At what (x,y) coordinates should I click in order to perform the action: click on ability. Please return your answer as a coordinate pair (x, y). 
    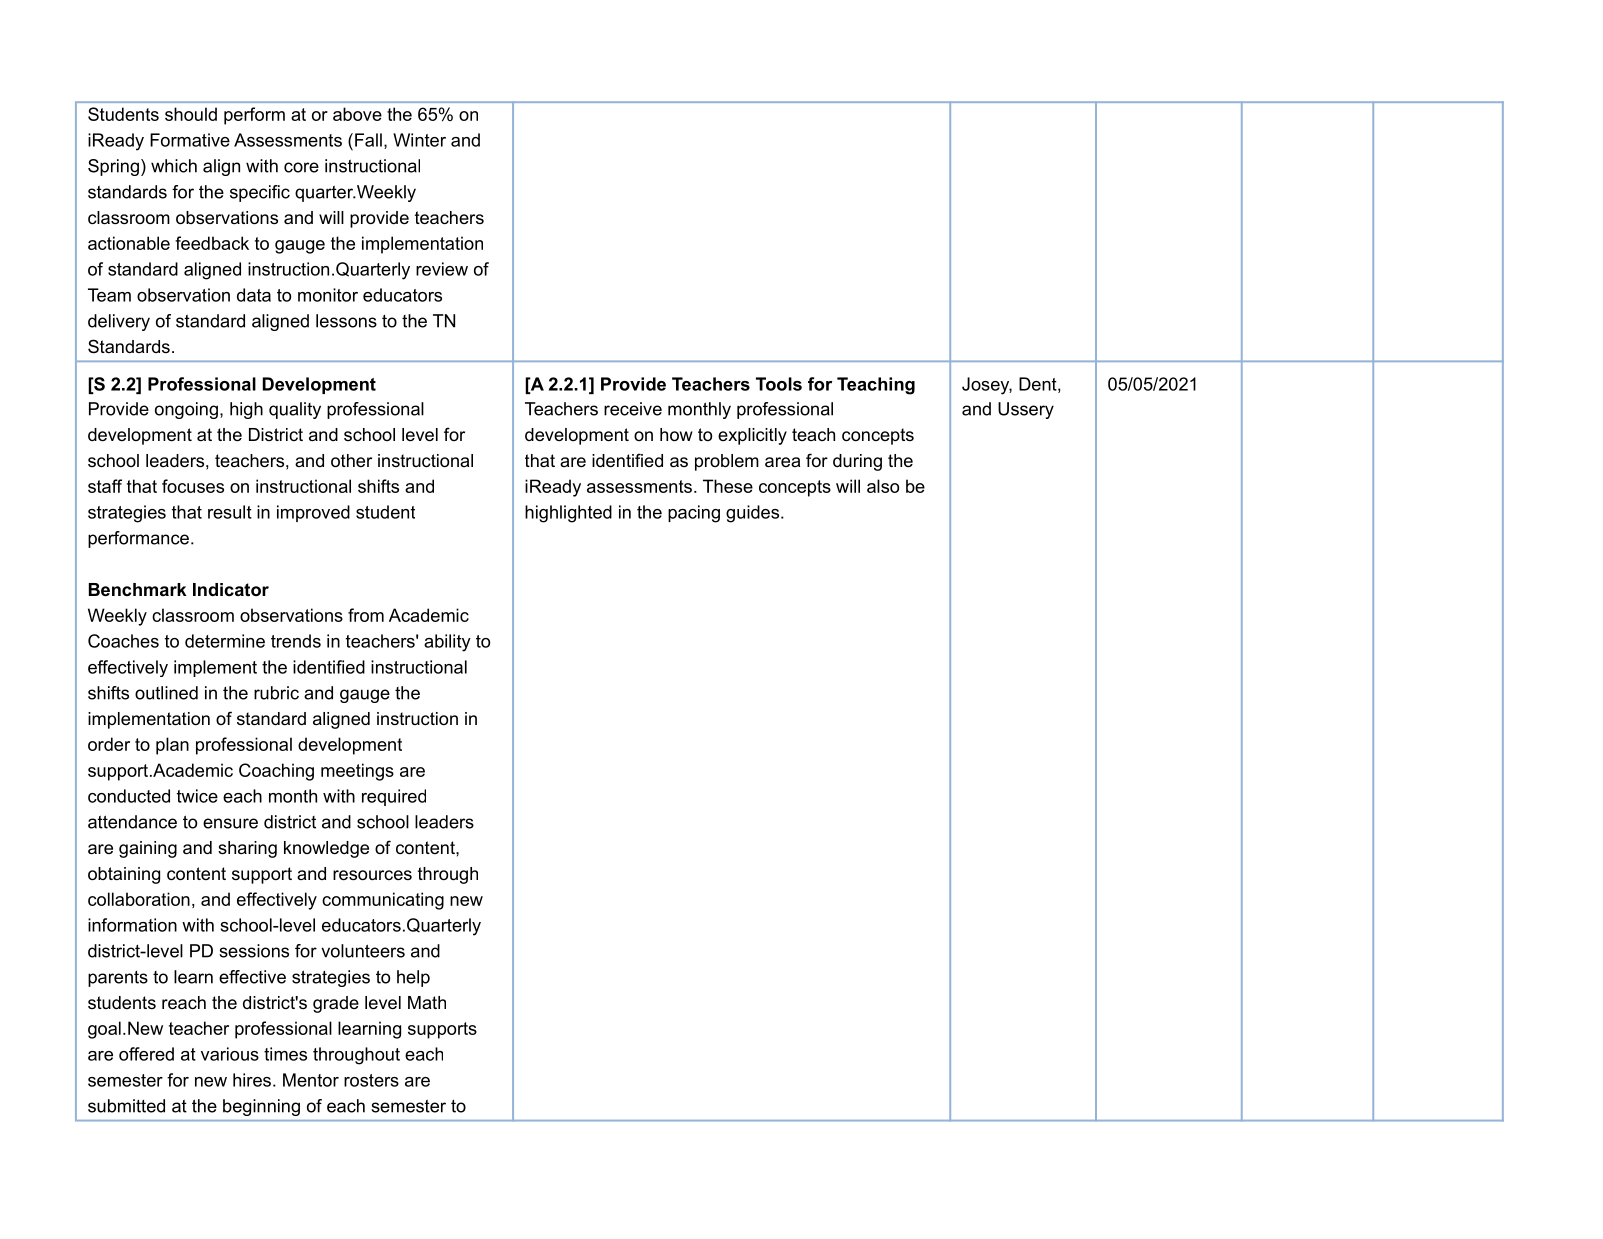
    Looking at the image, I should click on (447, 643).
